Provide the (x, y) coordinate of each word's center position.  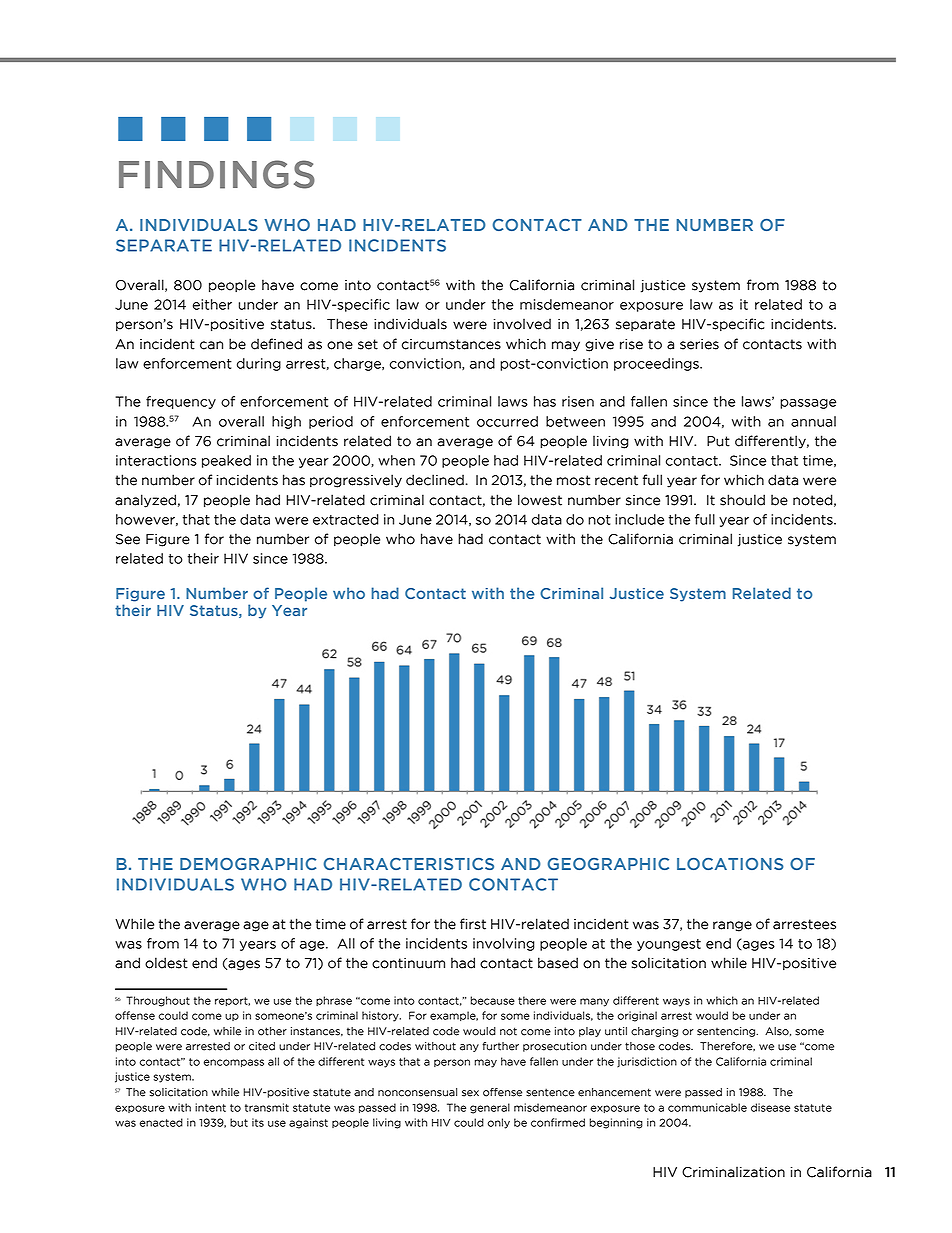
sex (470, 1093)
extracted (346, 519)
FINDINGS (217, 174)
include (639, 519)
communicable (707, 1107)
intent (210, 1107)
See (128, 539)
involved (522, 324)
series (699, 344)
